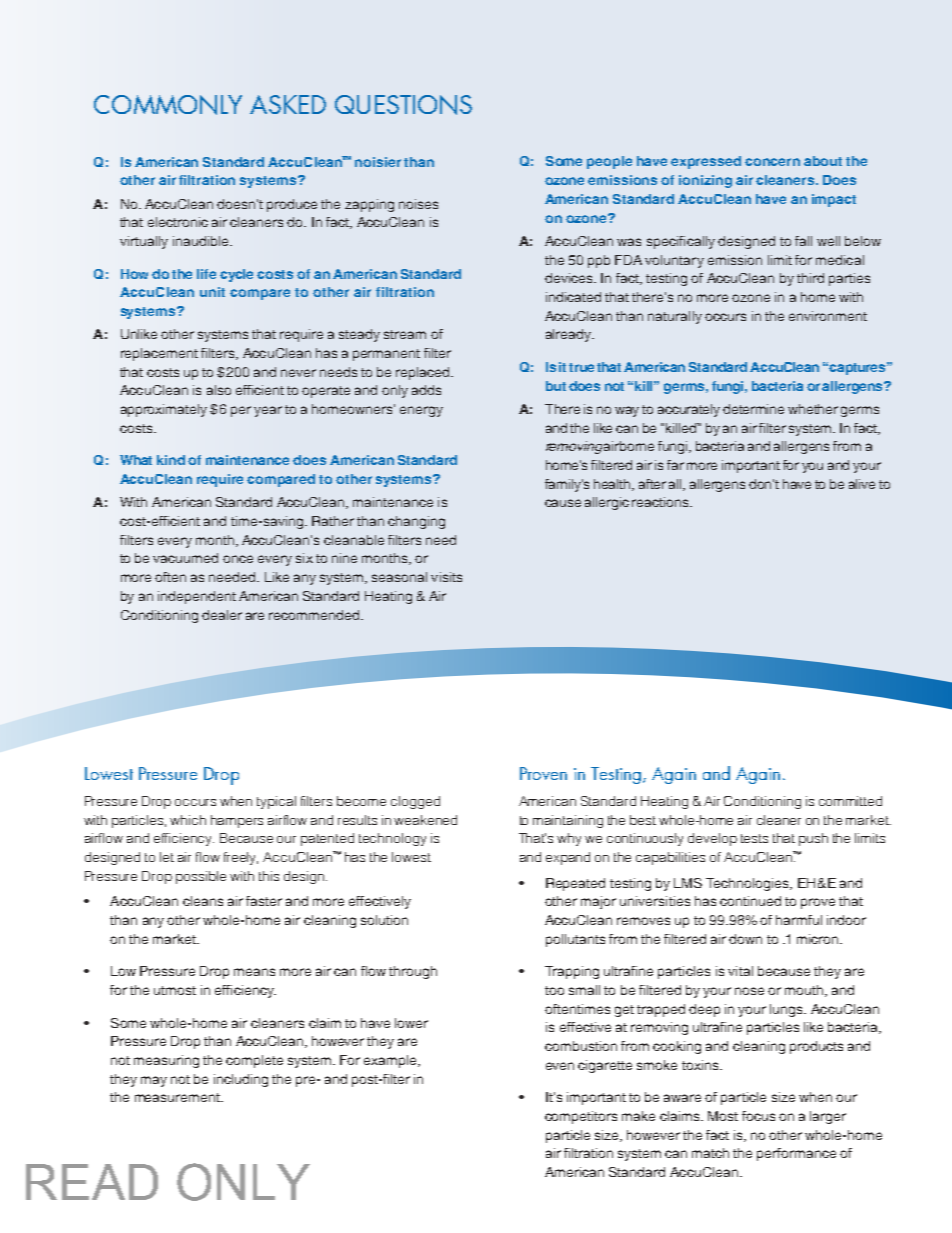 This document has height=1233, width=952. I want to click on measurement, so click(178, 1097).
